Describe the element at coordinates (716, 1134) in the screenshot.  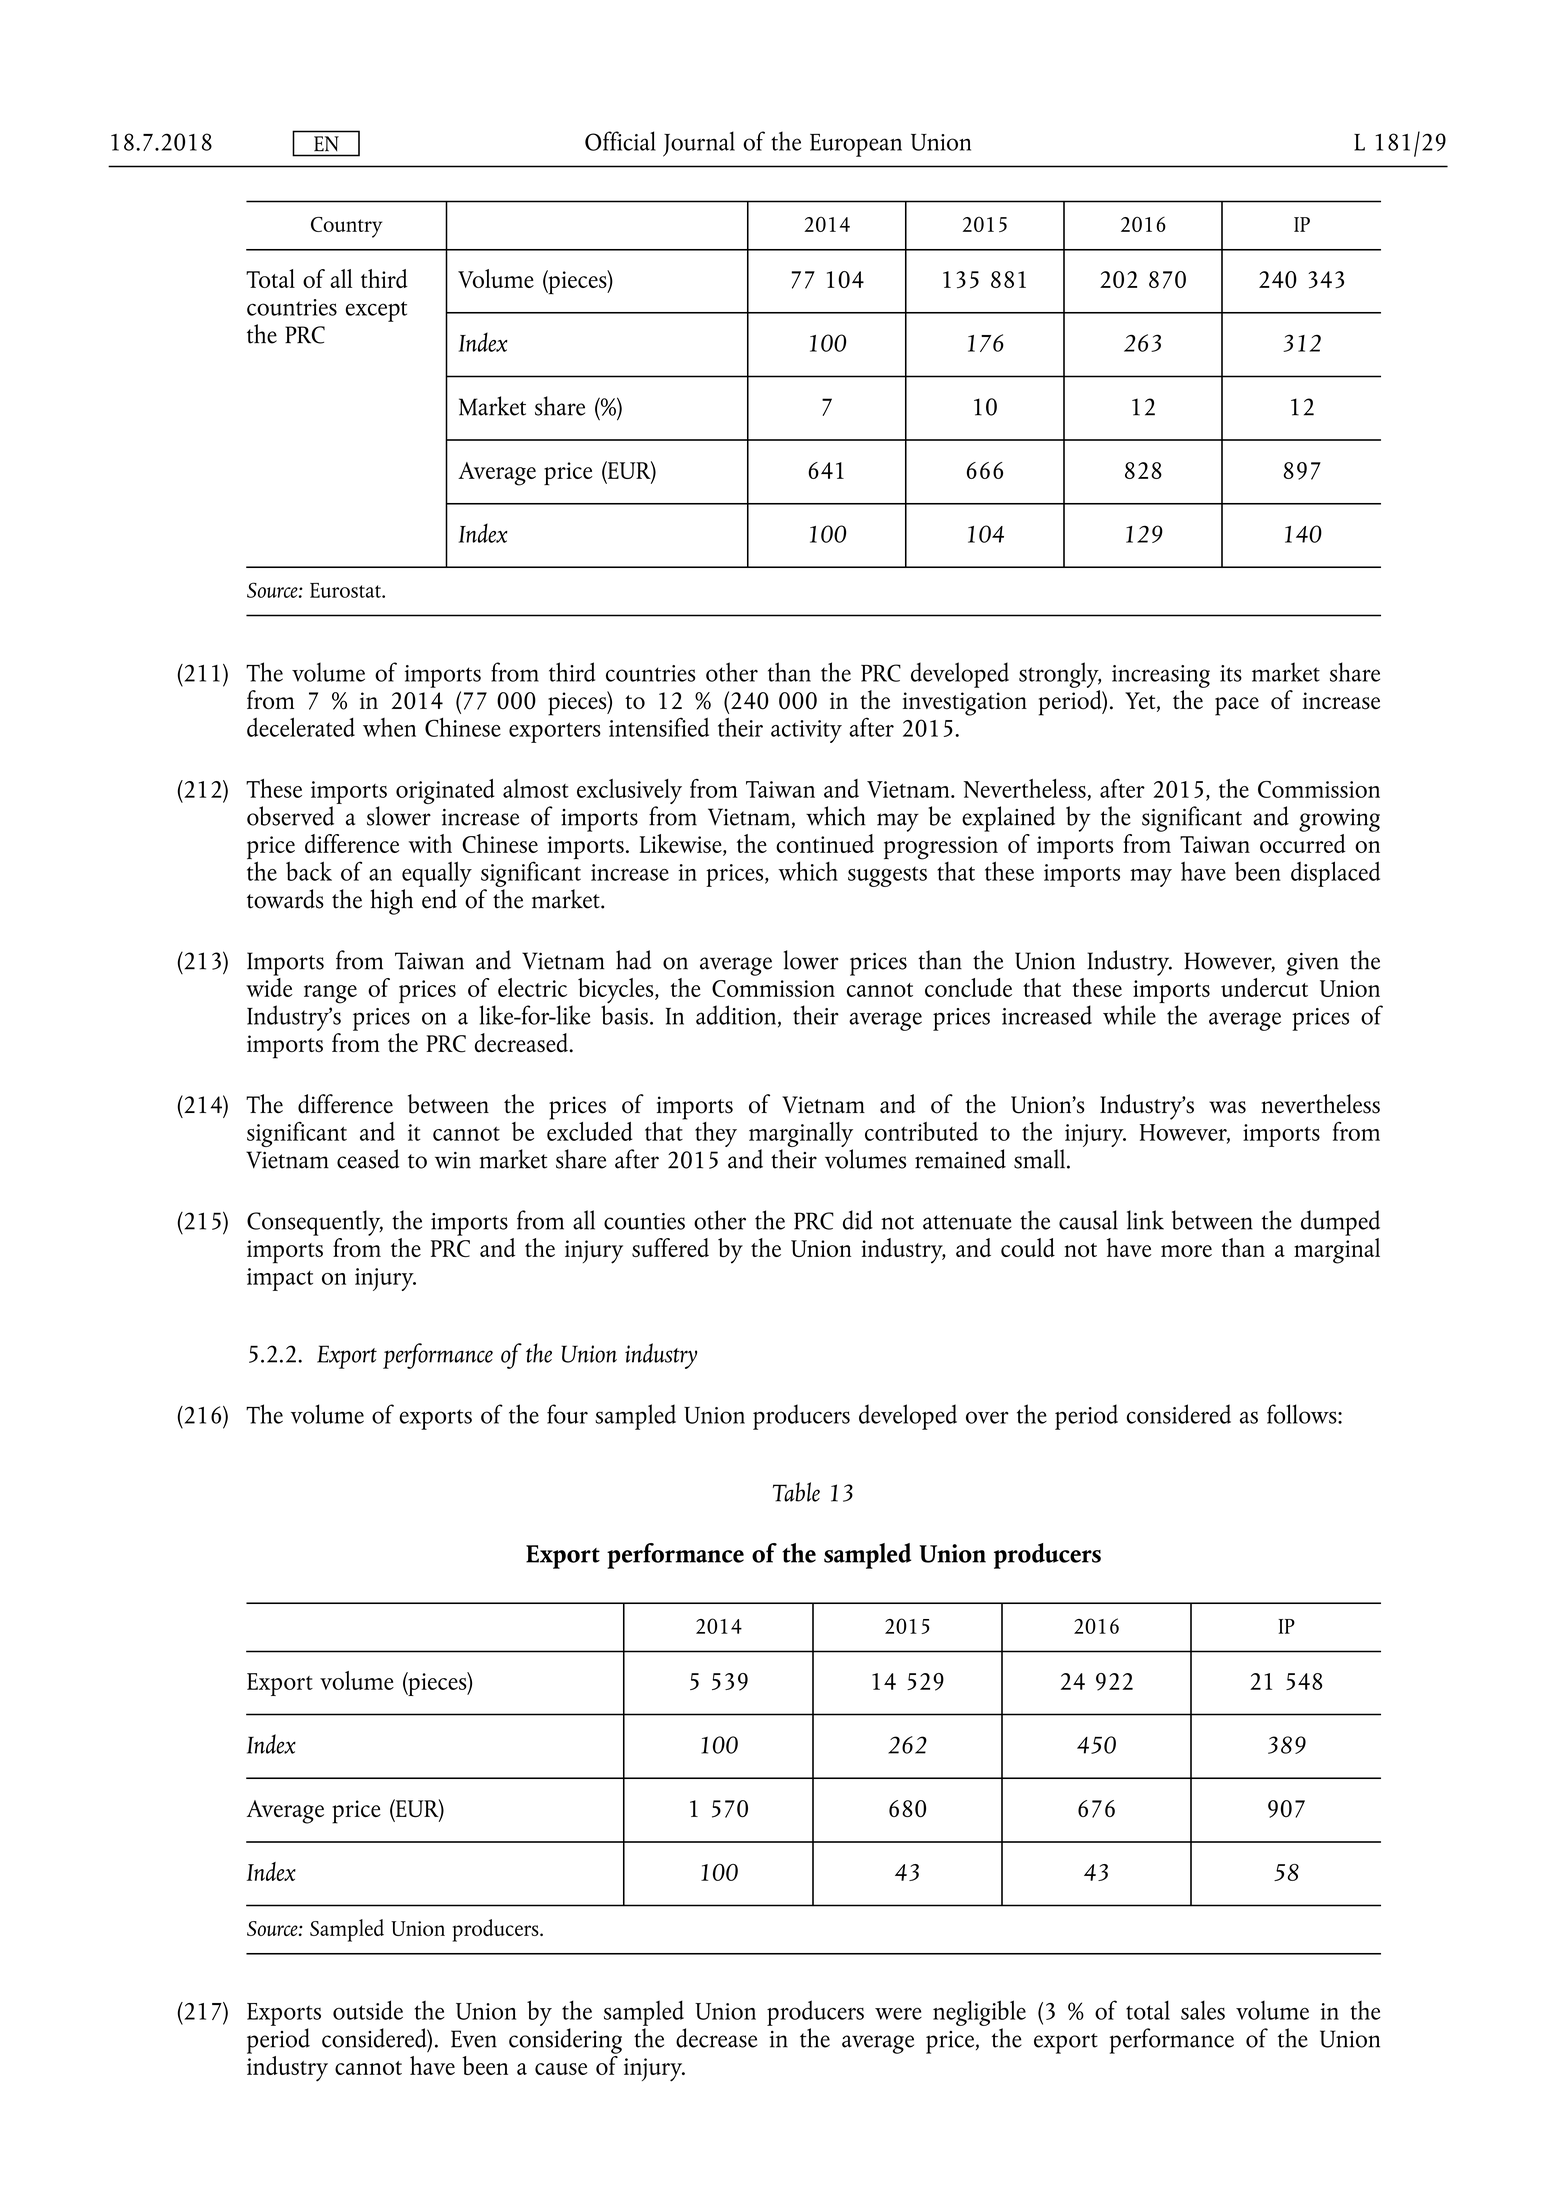
I see `they` at that location.
